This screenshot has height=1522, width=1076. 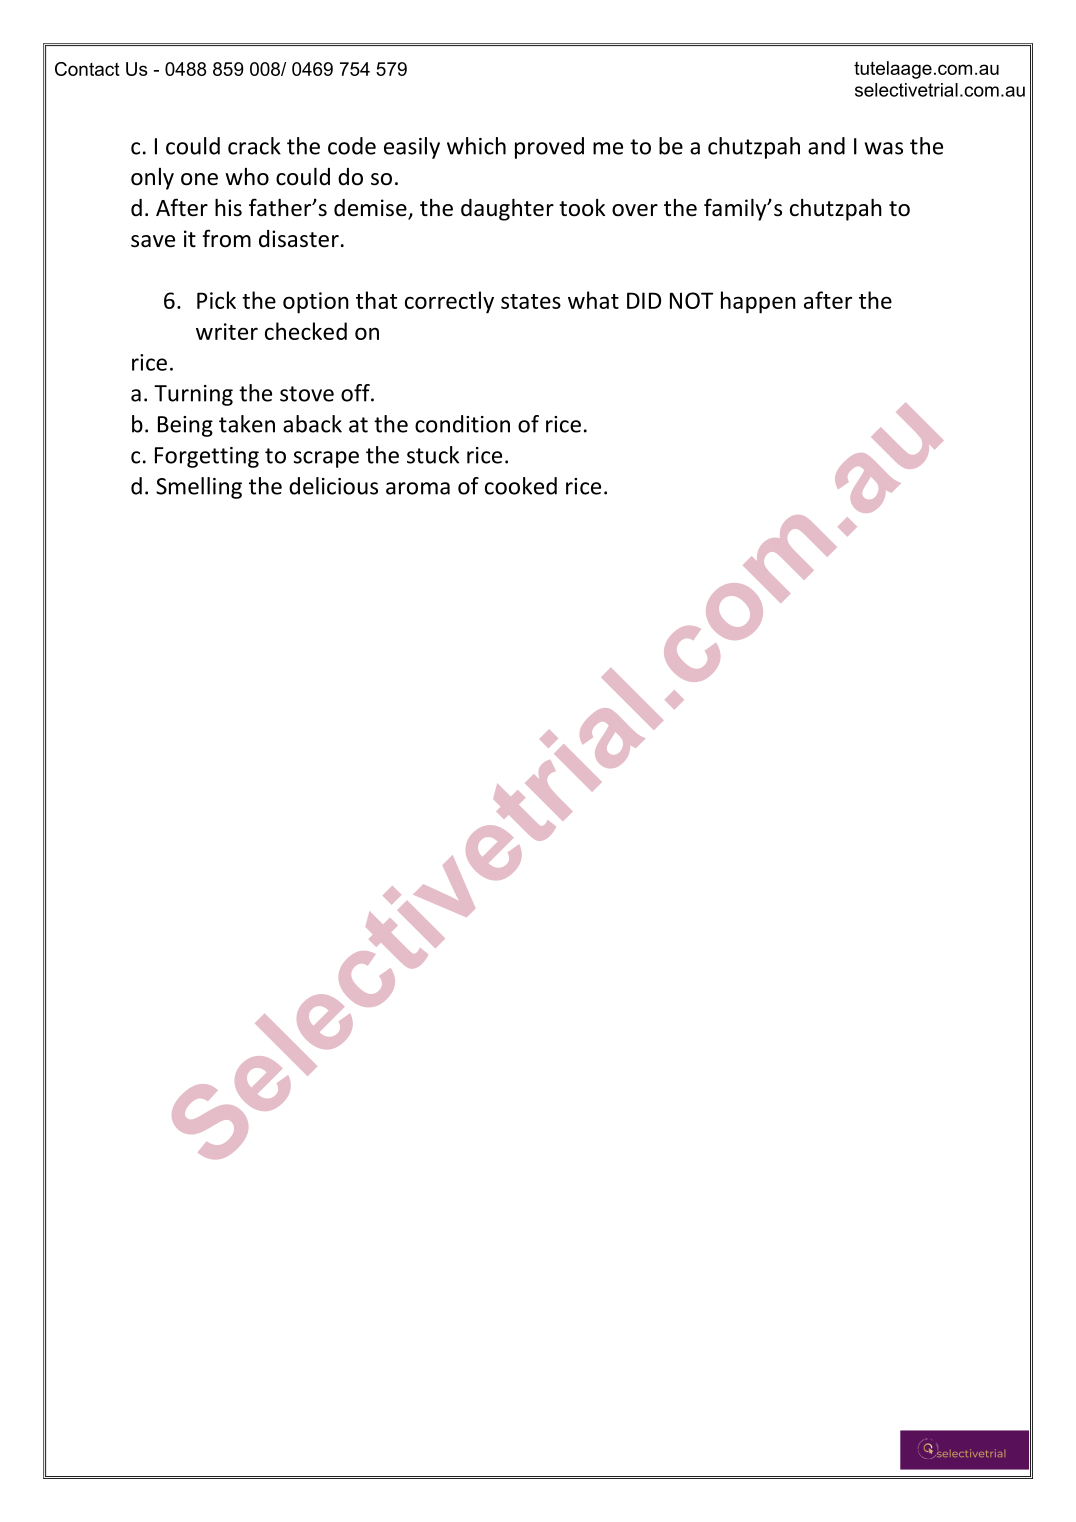 I want to click on happen, so click(x=758, y=302).
